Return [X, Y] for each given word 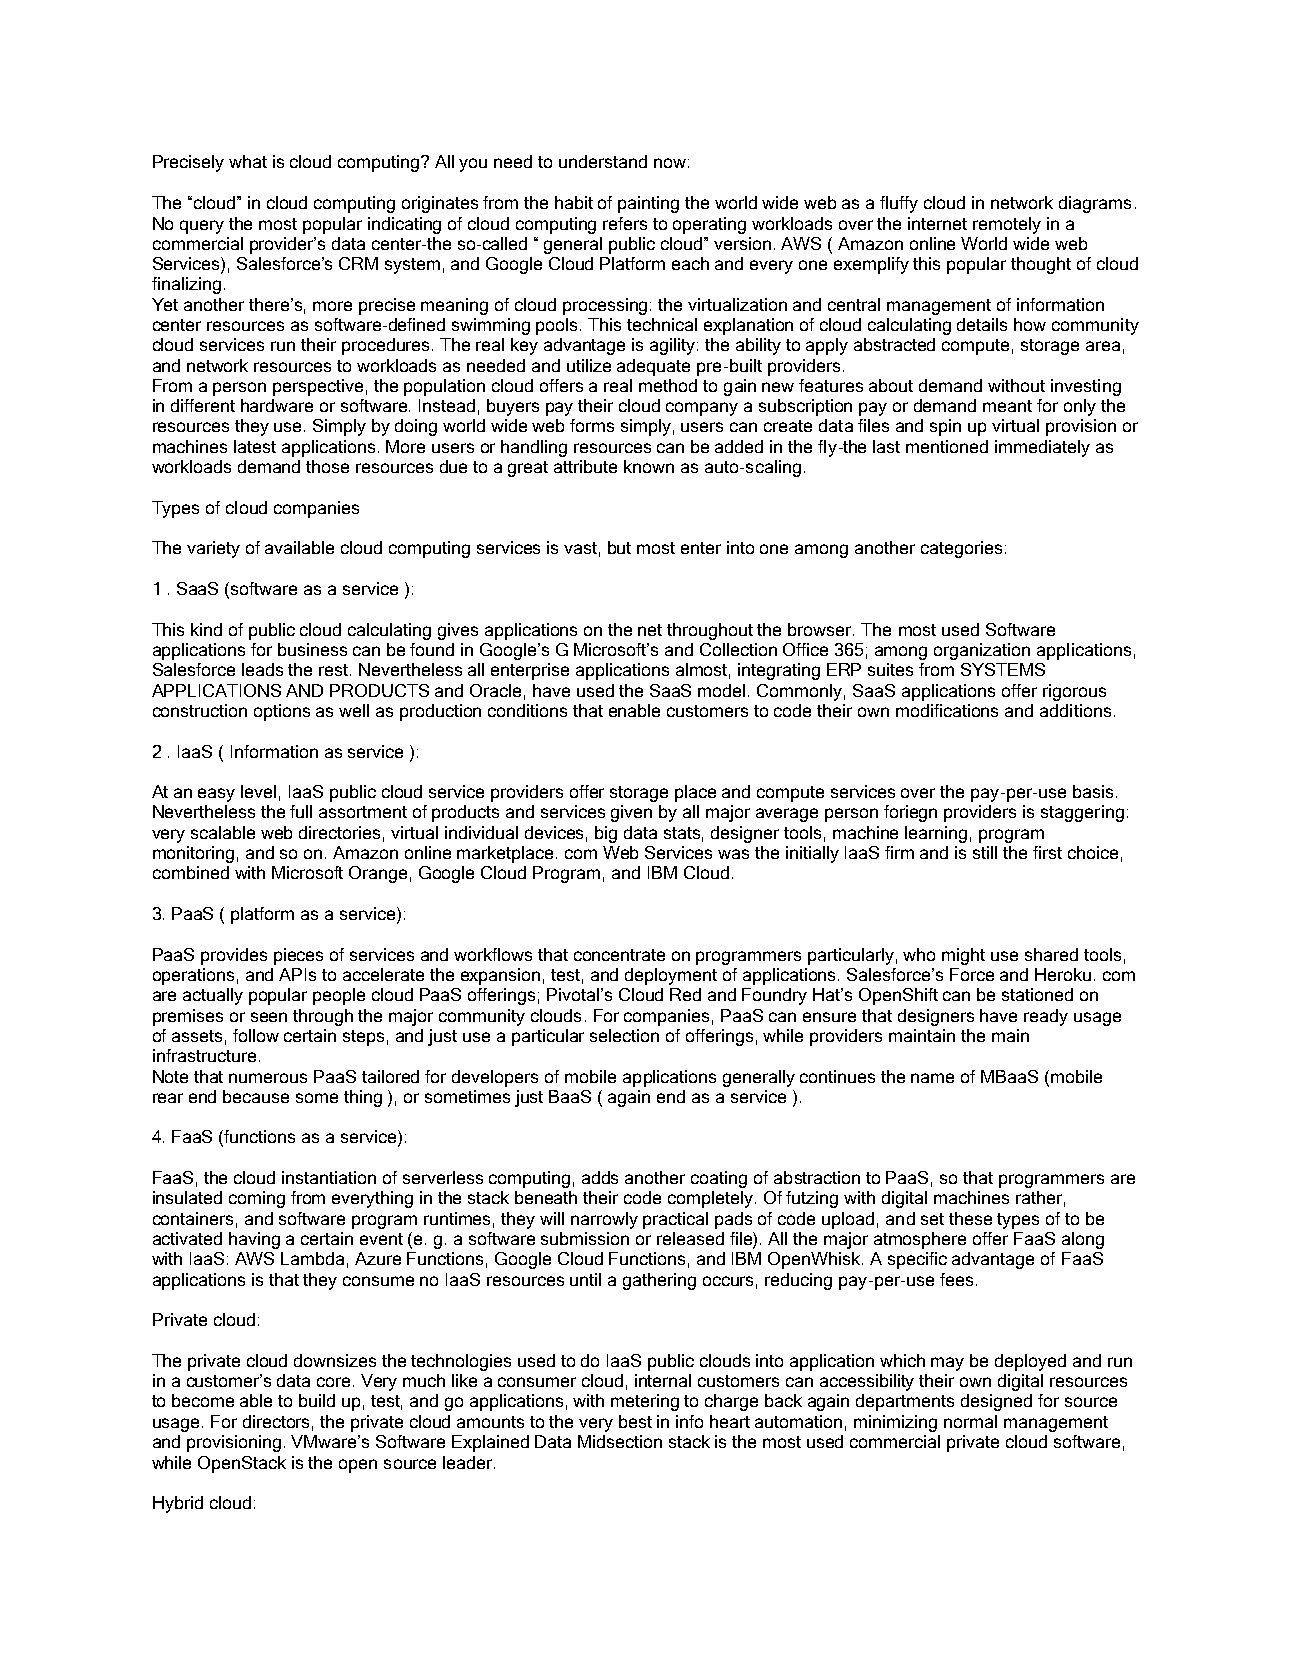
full [301, 811]
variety [213, 549]
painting [648, 204]
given [631, 813]
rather [1039, 1197]
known [649, 466]
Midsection [620, 1441]
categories [961, 549]
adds [600, 1177]
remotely [1007, 225]
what [248, 161]
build [317, 1400]
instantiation [329, 1177]
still [985, 852]
